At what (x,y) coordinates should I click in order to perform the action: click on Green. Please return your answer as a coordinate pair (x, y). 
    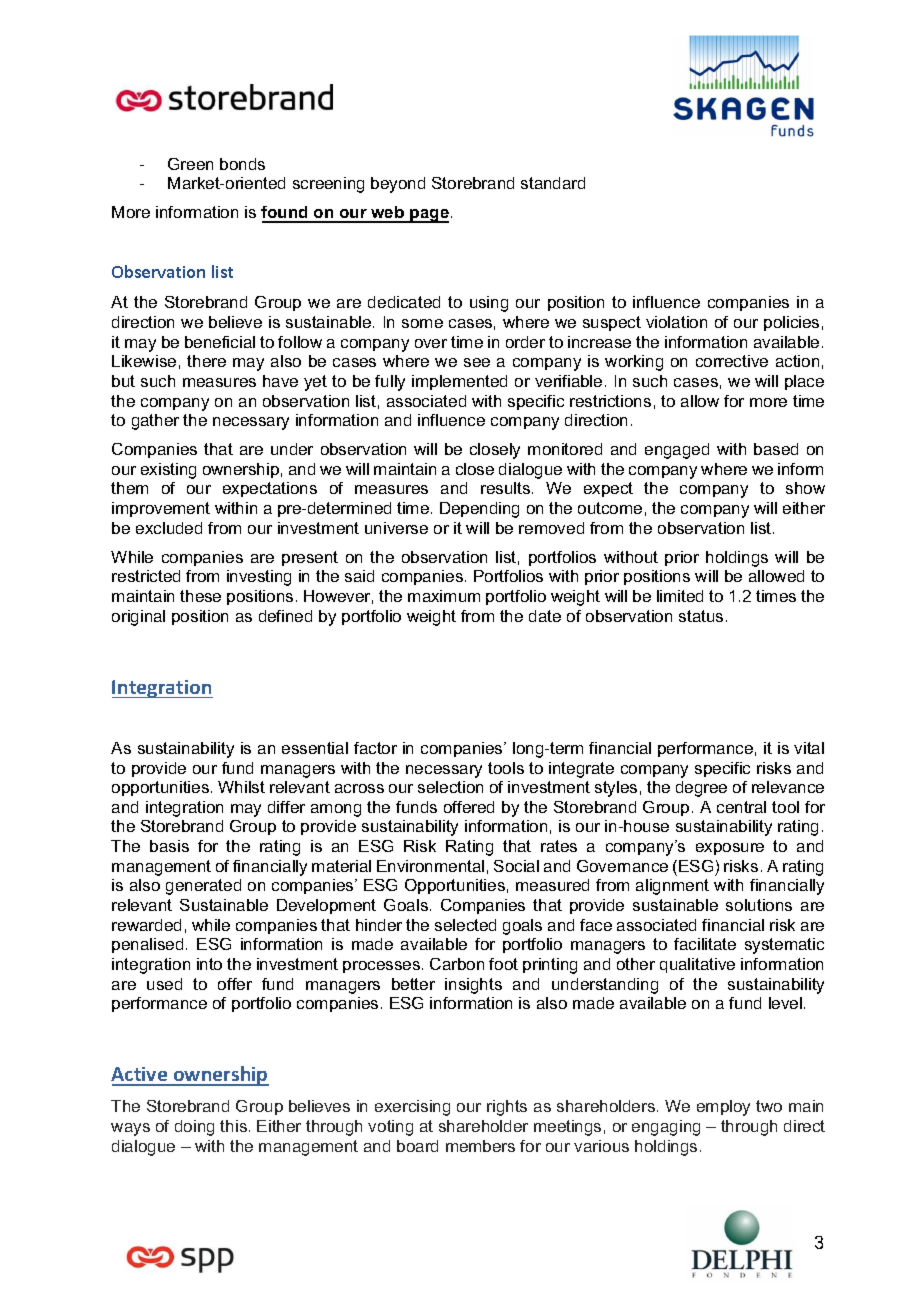
    Looking at the image, I should click on (190, 164).
